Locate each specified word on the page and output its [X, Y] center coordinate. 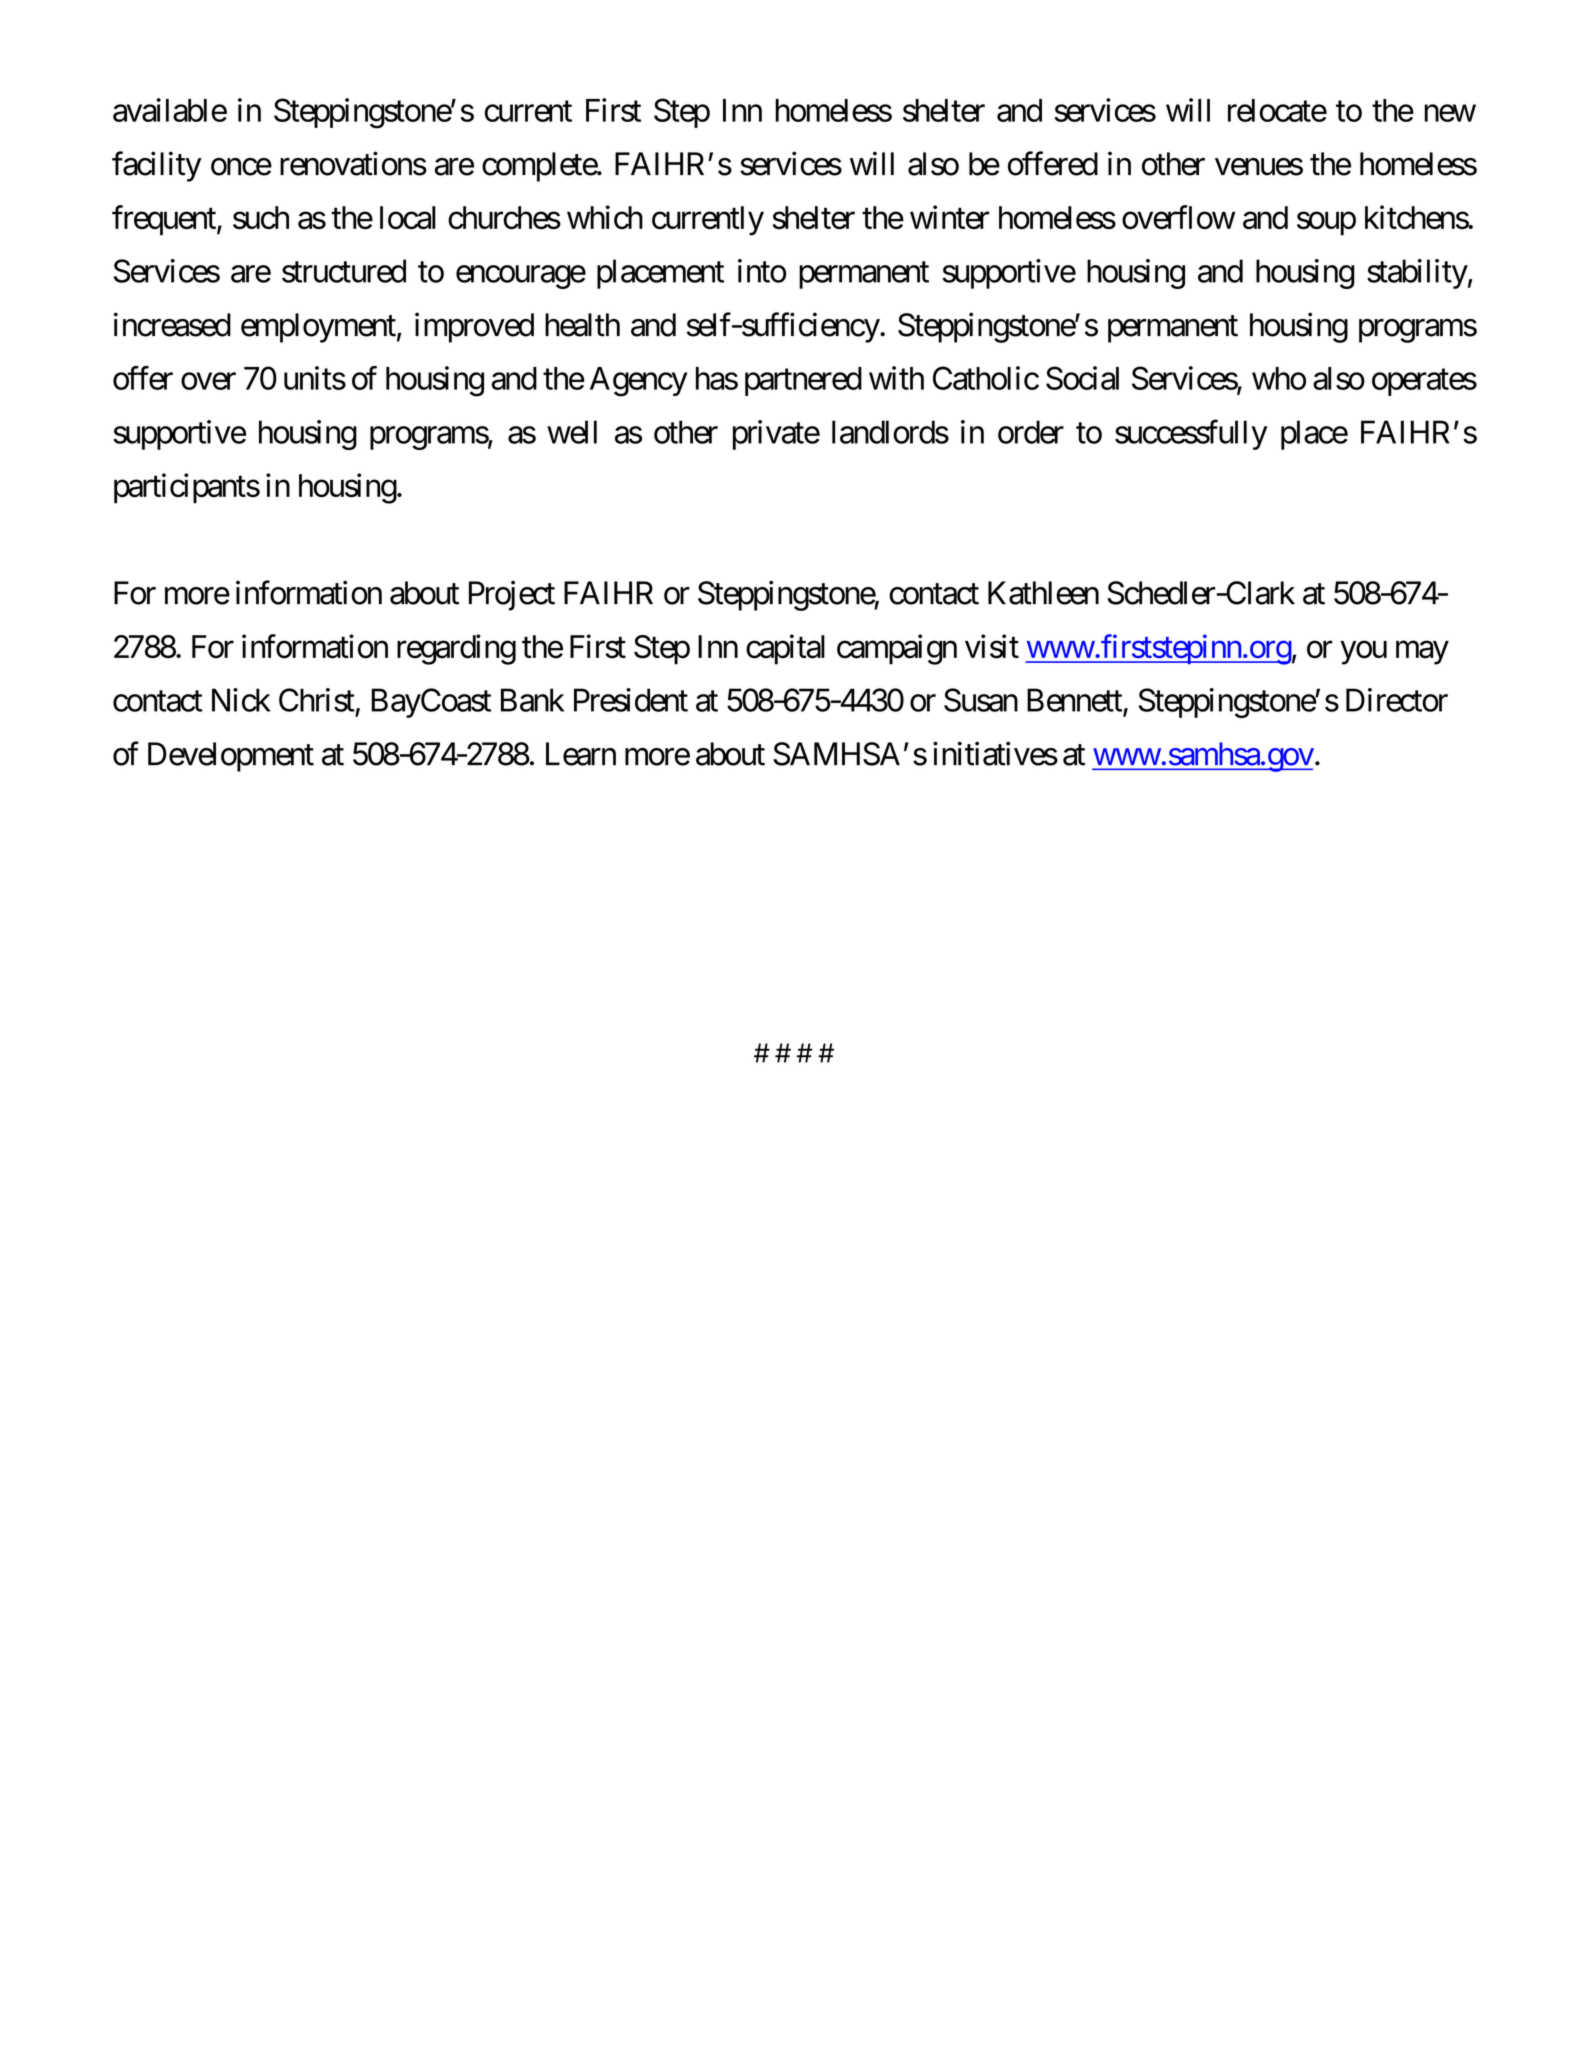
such [261, 218]
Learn [581, 754]
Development [231, 757]
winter [949, 217]
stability [1417, 274]
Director [1397, 700]
